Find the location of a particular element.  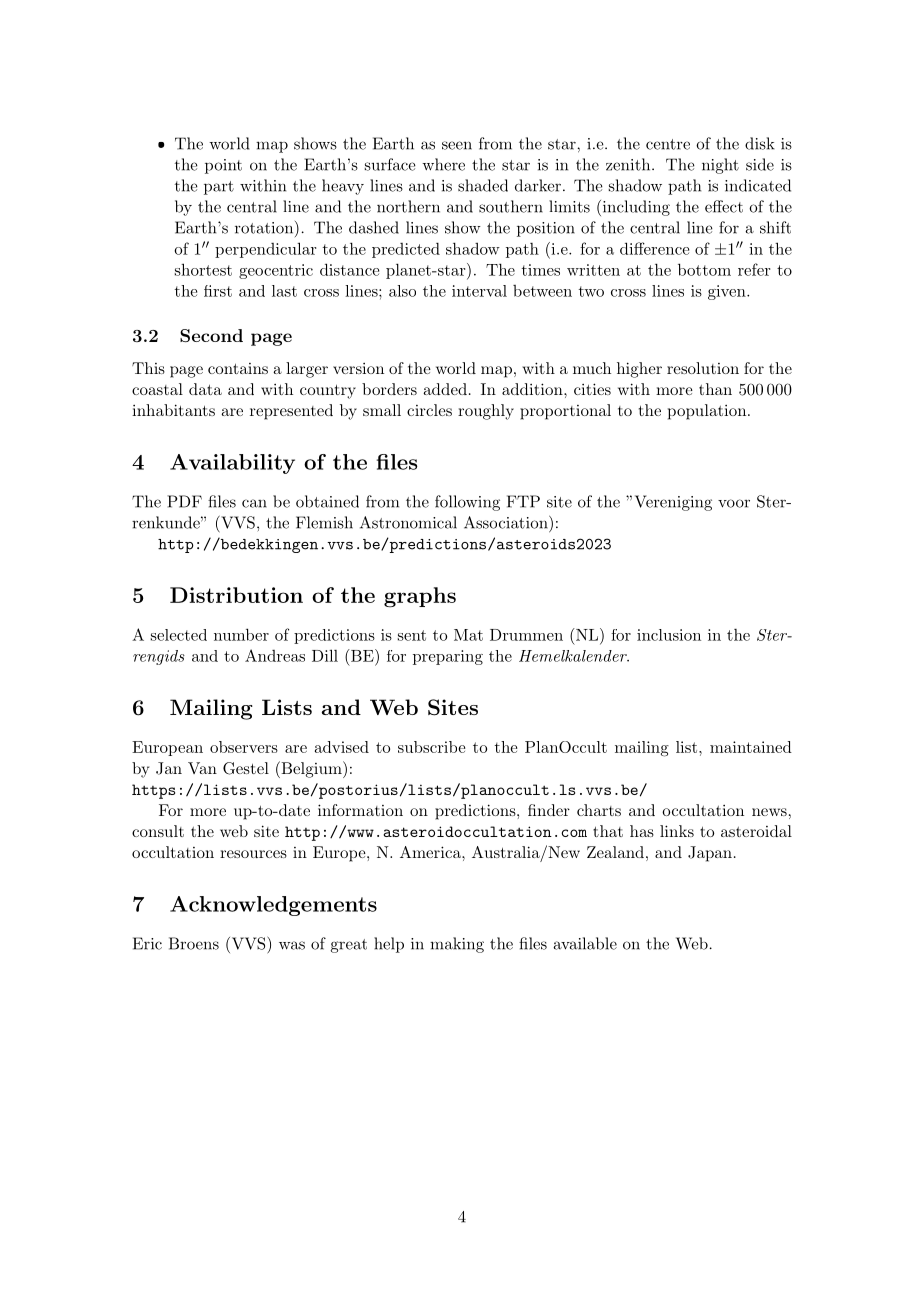

where is located at coordinates (443, 164).
